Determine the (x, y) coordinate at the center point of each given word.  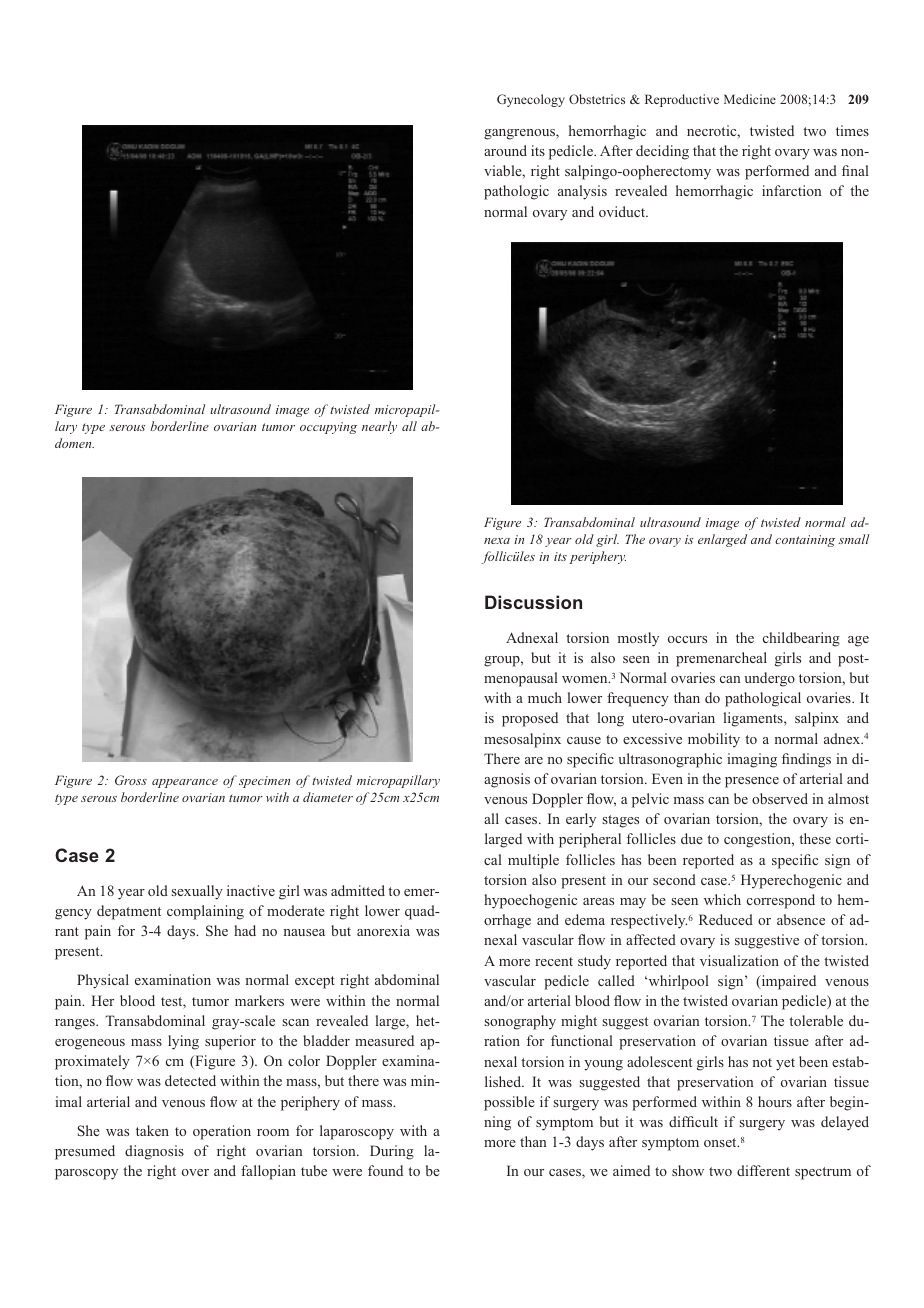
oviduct (623, 211)
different (763, 1170)
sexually (197, 892)
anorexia (383, 930)
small (853, 539)
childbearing (801, 639)
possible (509, 1103)
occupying (328, 428)
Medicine (750, 99)
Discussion (533, 602)
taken (152, 1130)
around (505, 150)
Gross (131, 780)
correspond (781, 901)
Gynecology (531, 100)
